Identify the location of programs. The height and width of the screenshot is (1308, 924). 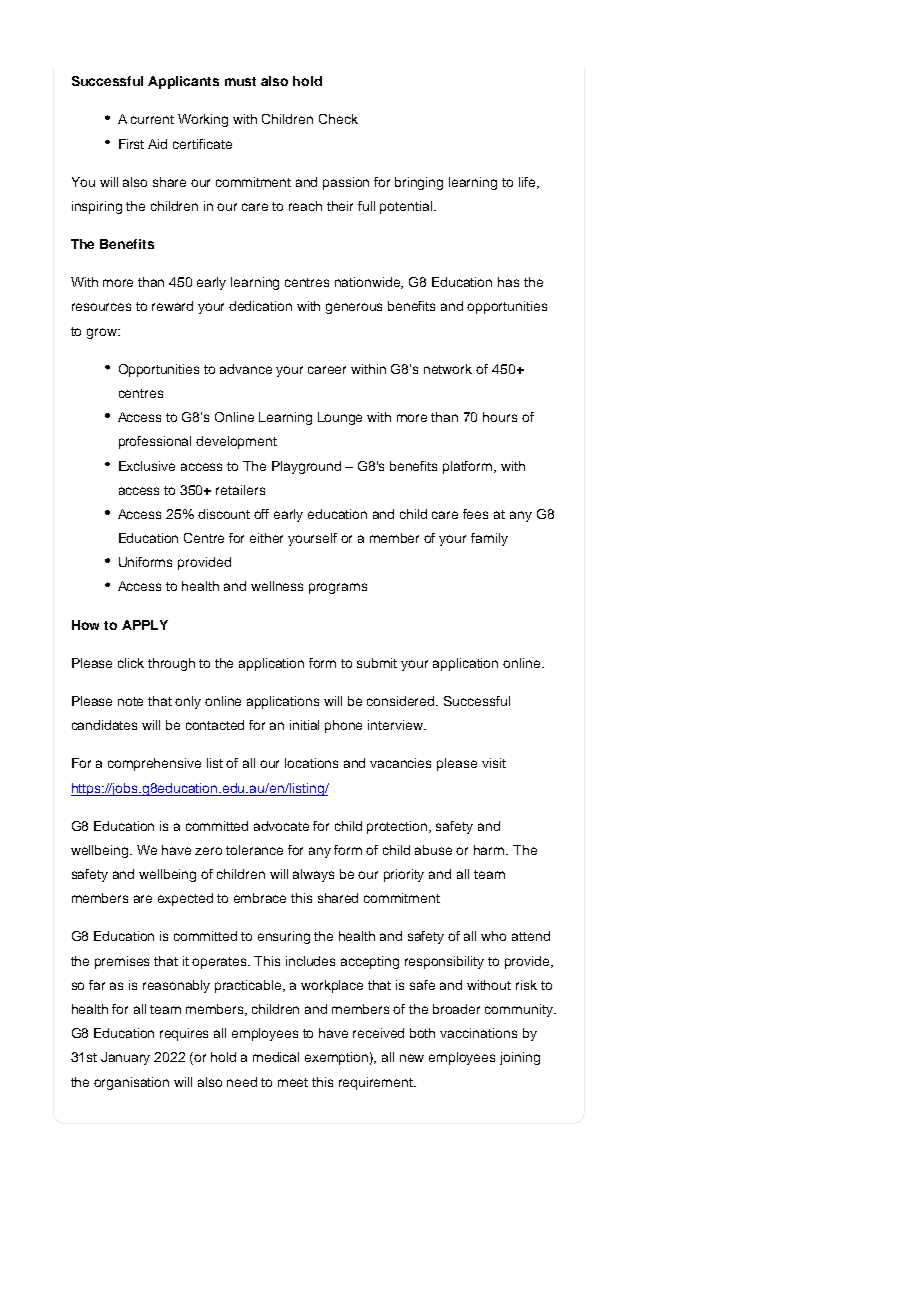
(338, 588).
